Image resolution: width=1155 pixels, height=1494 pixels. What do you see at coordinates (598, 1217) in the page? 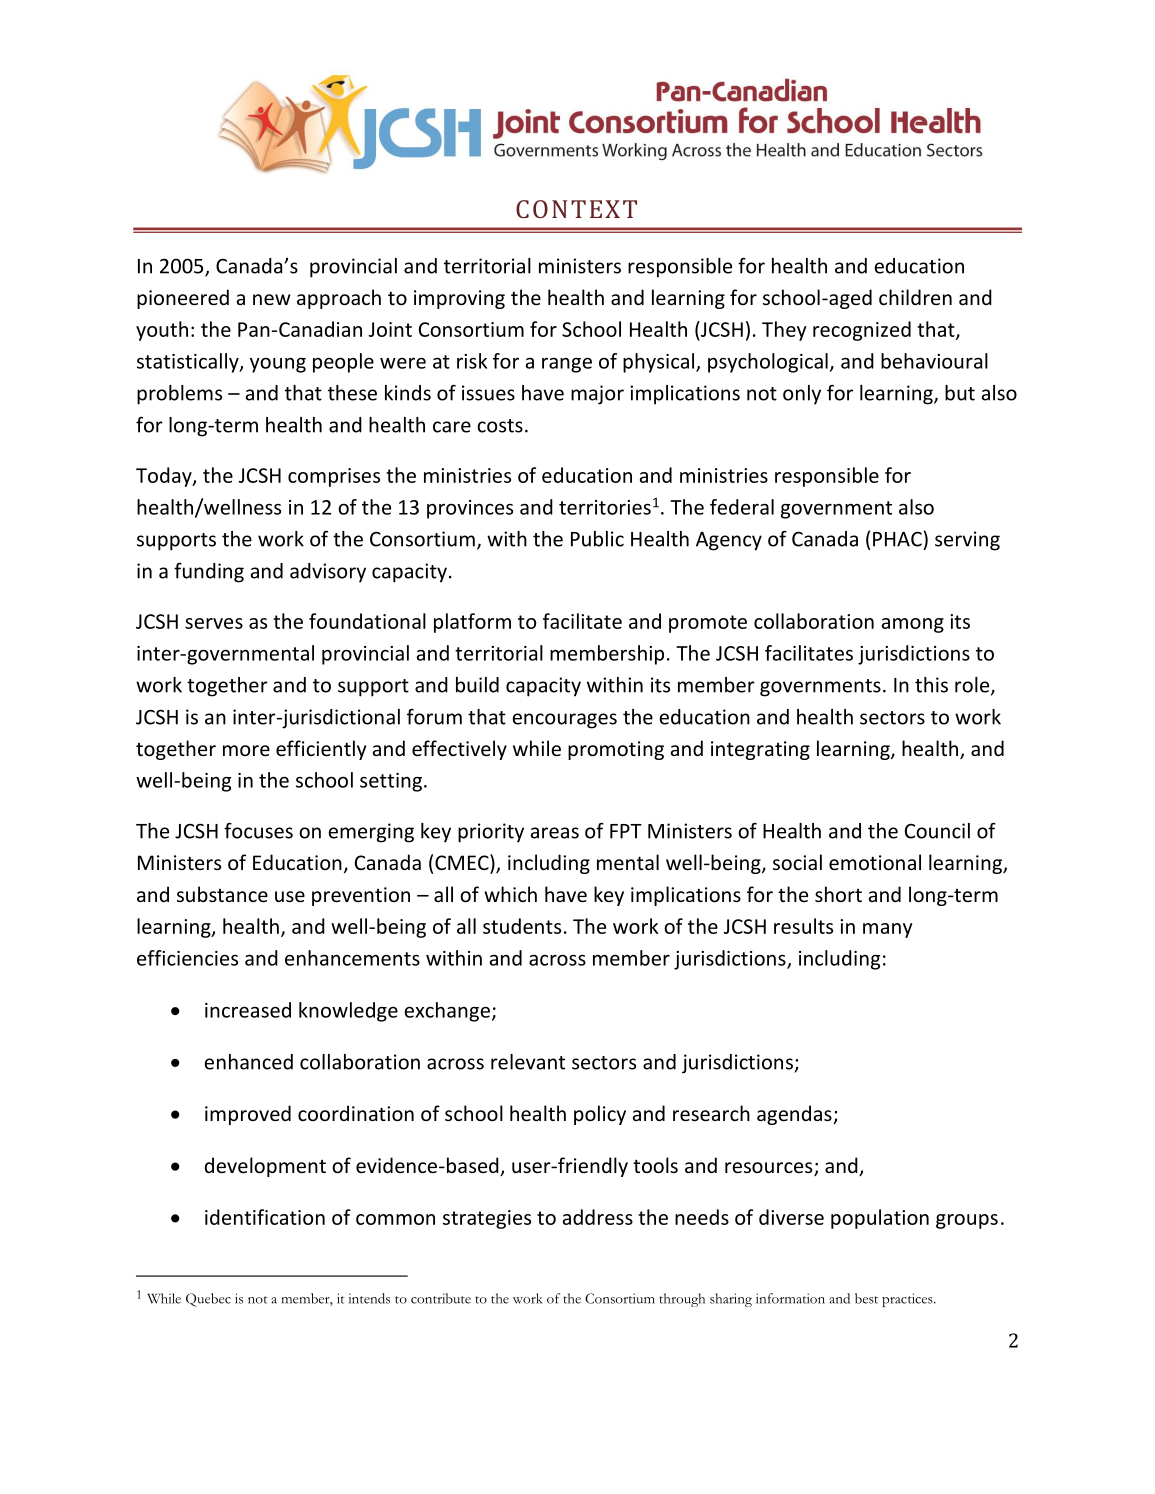
I see `address` at bounding box center [598, 1217].
